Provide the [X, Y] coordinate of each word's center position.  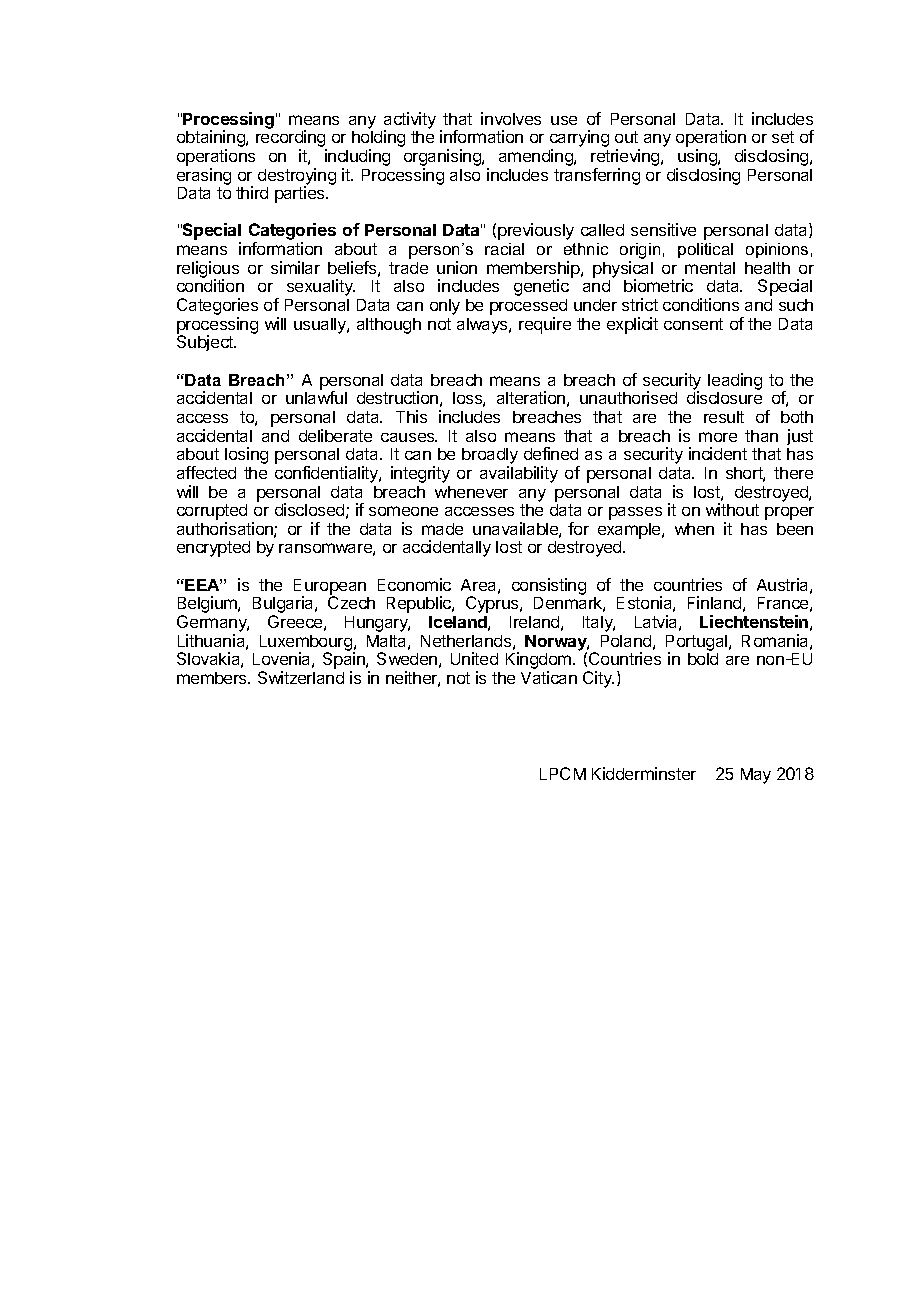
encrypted [213, 549]
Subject [206, 343]
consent [693, 324]
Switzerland [301, 677]
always [483, 326]
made [442, 529]
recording [291, 140]
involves [511, 118]
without [732, 509]
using [697, 159]
